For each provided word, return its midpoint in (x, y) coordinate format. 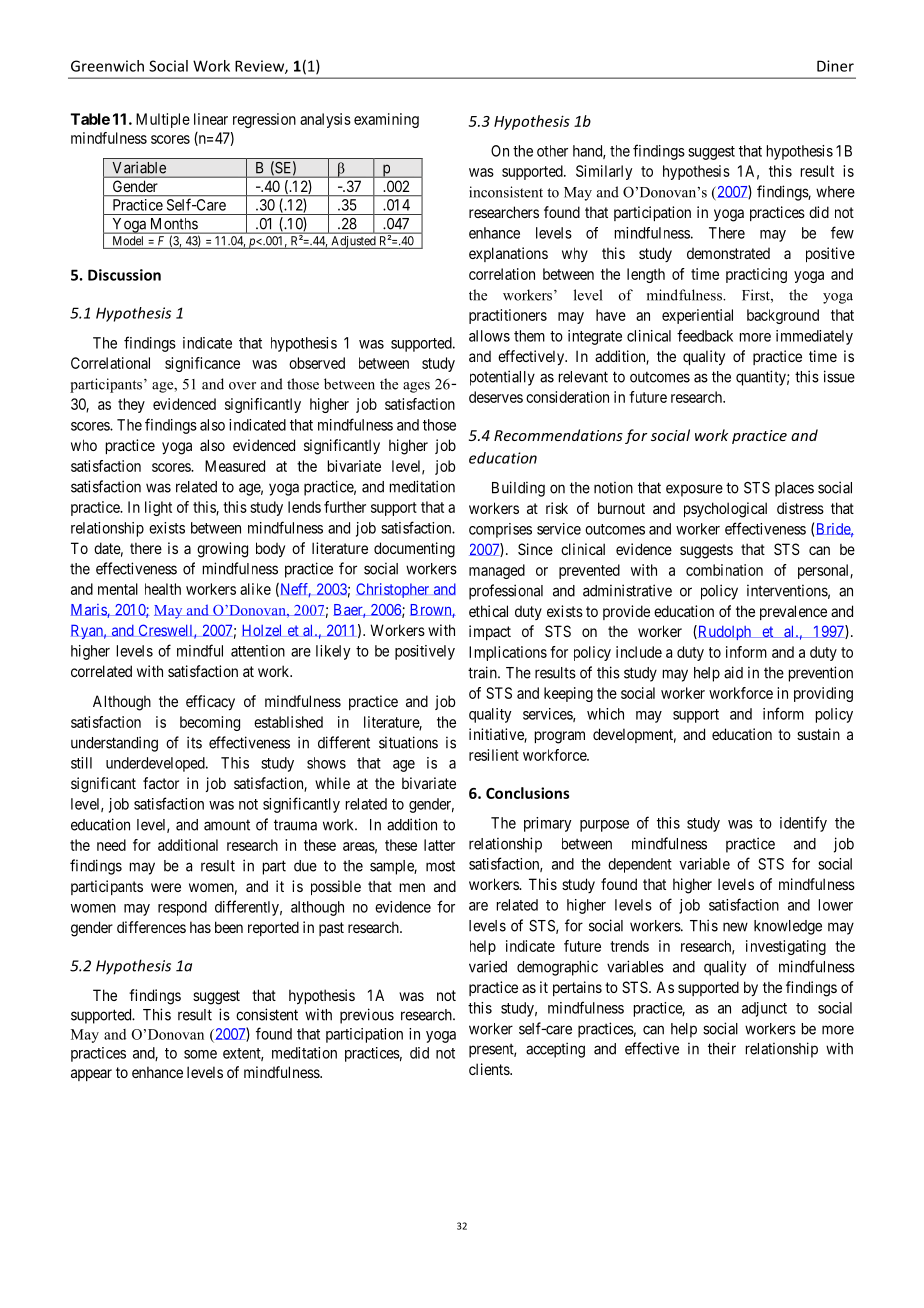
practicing (756, 275)
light (158, 508)
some (200, 1054)
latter (439, 845)
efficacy (210, 702)
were (166, 887)
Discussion (124, 275)
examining (386, 120)
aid (733, 672)
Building (518, 489)
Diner (835, 66)
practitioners (508, 316)
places (794, 489)
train (483, 672)
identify (803, 824)
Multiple (163, 120)
